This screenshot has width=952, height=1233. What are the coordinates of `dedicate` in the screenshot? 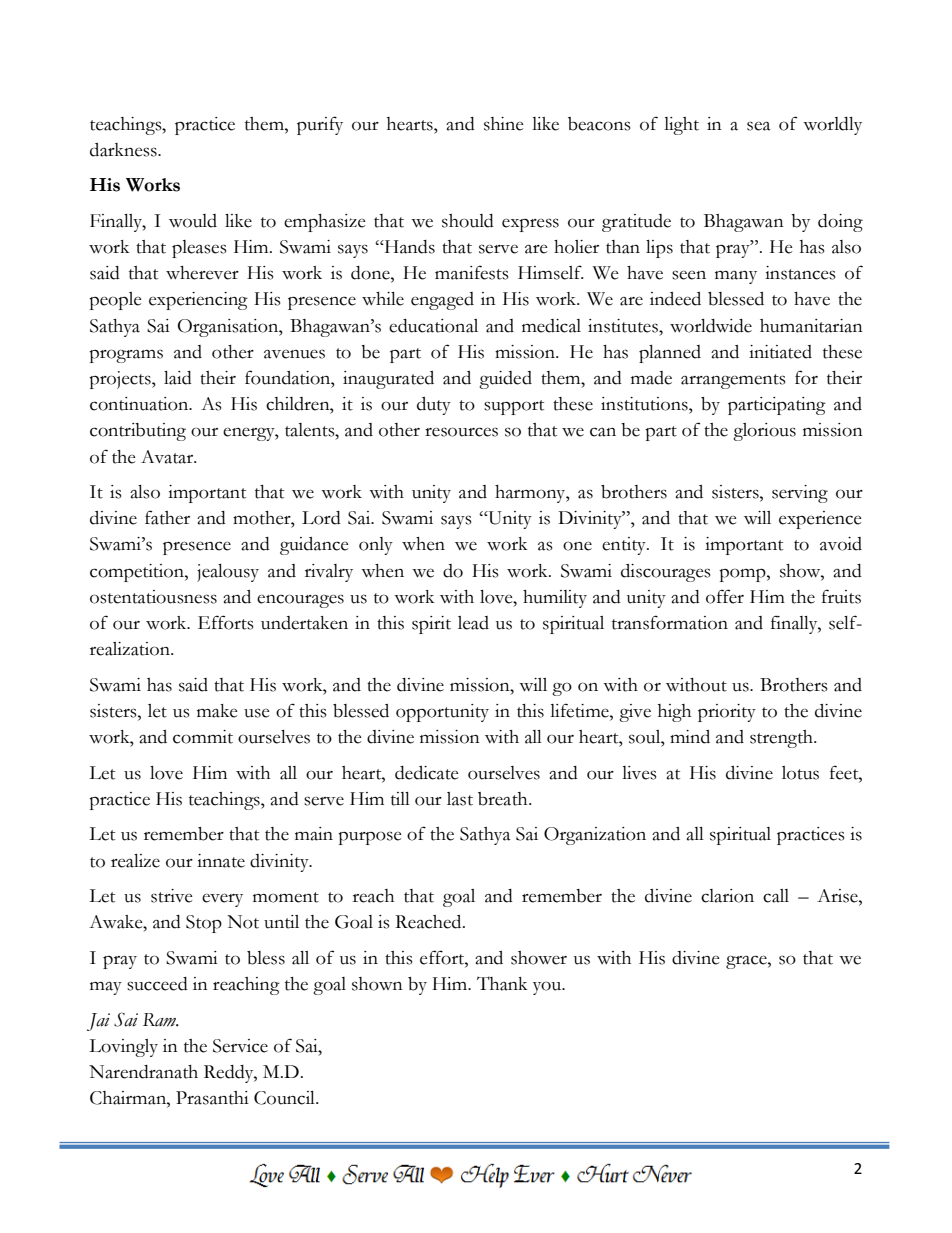 It's located at (427, 773).
